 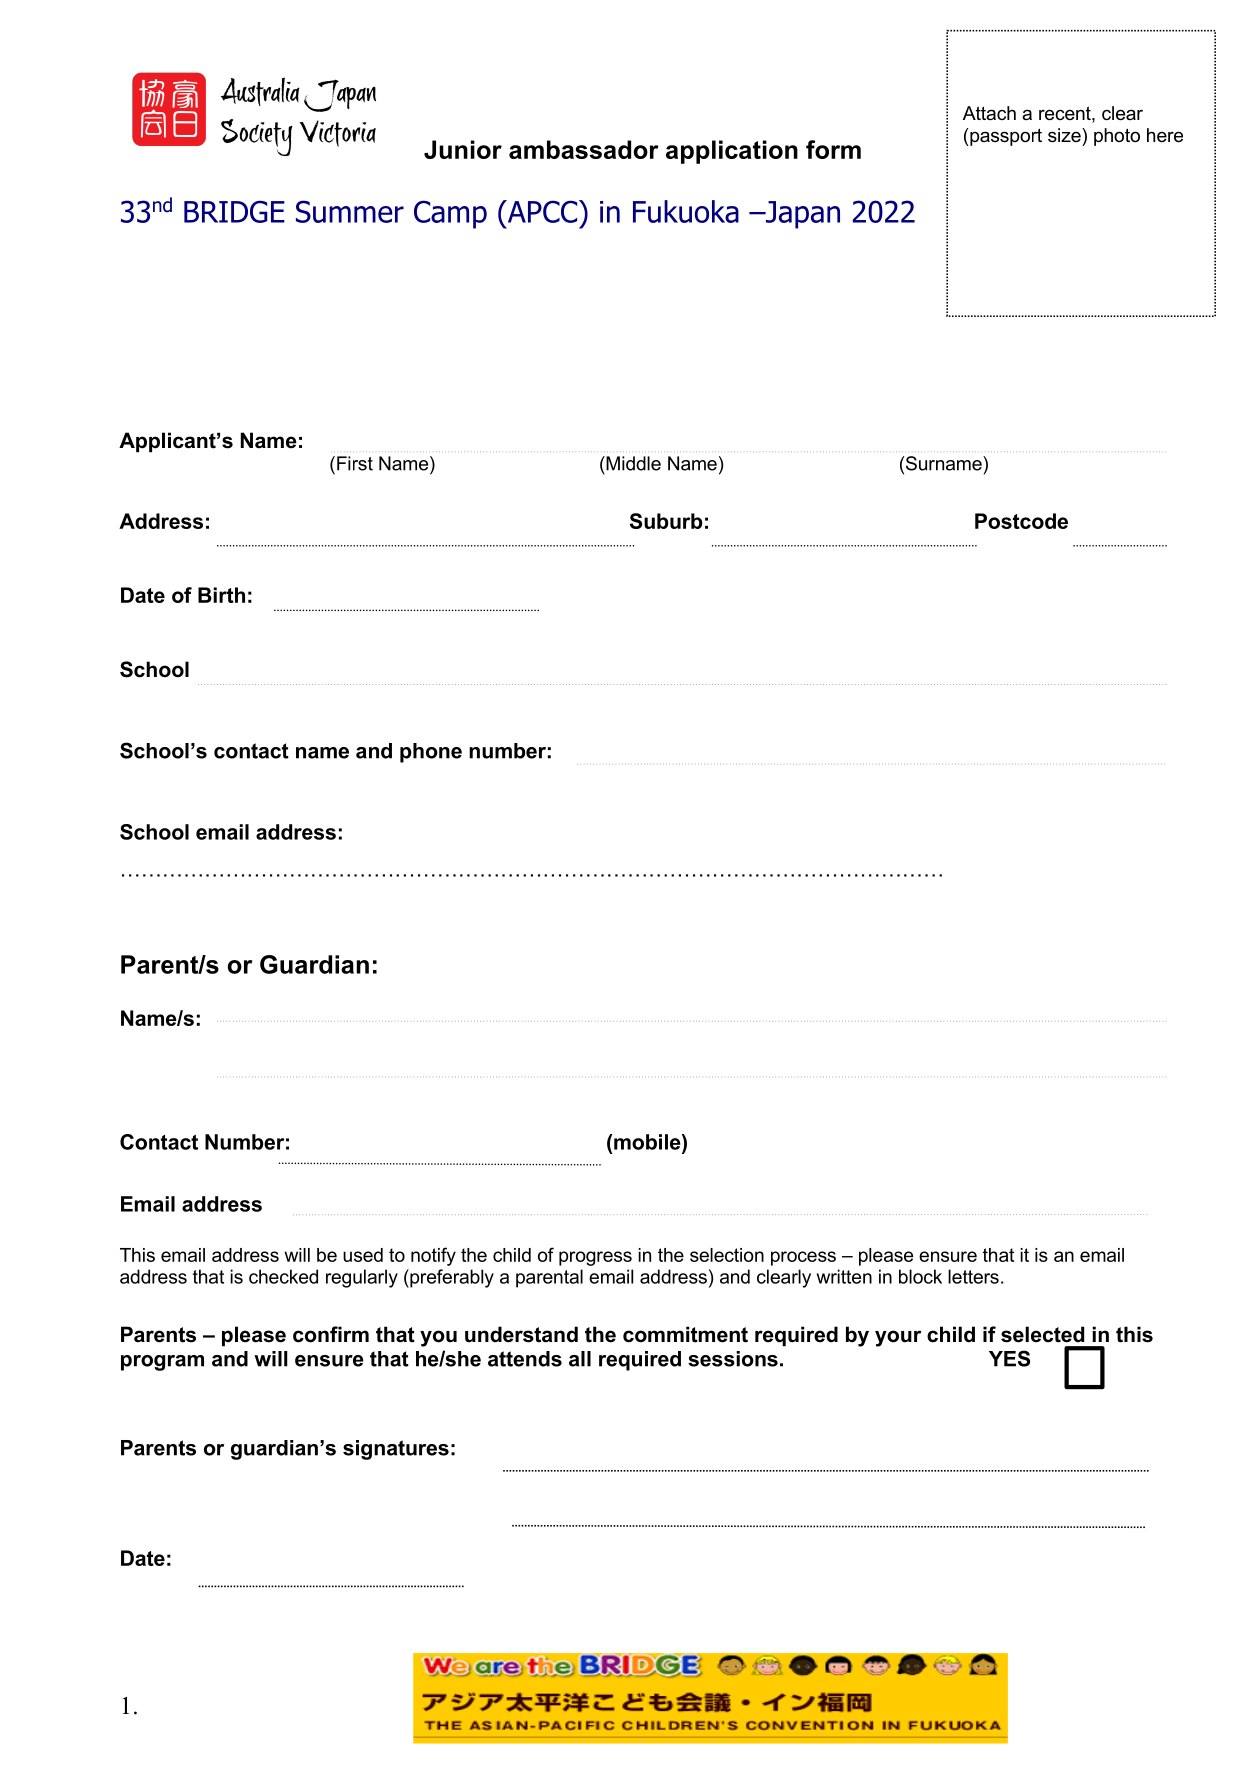 I want to click on Suburb, so click(x=666, y=521).
